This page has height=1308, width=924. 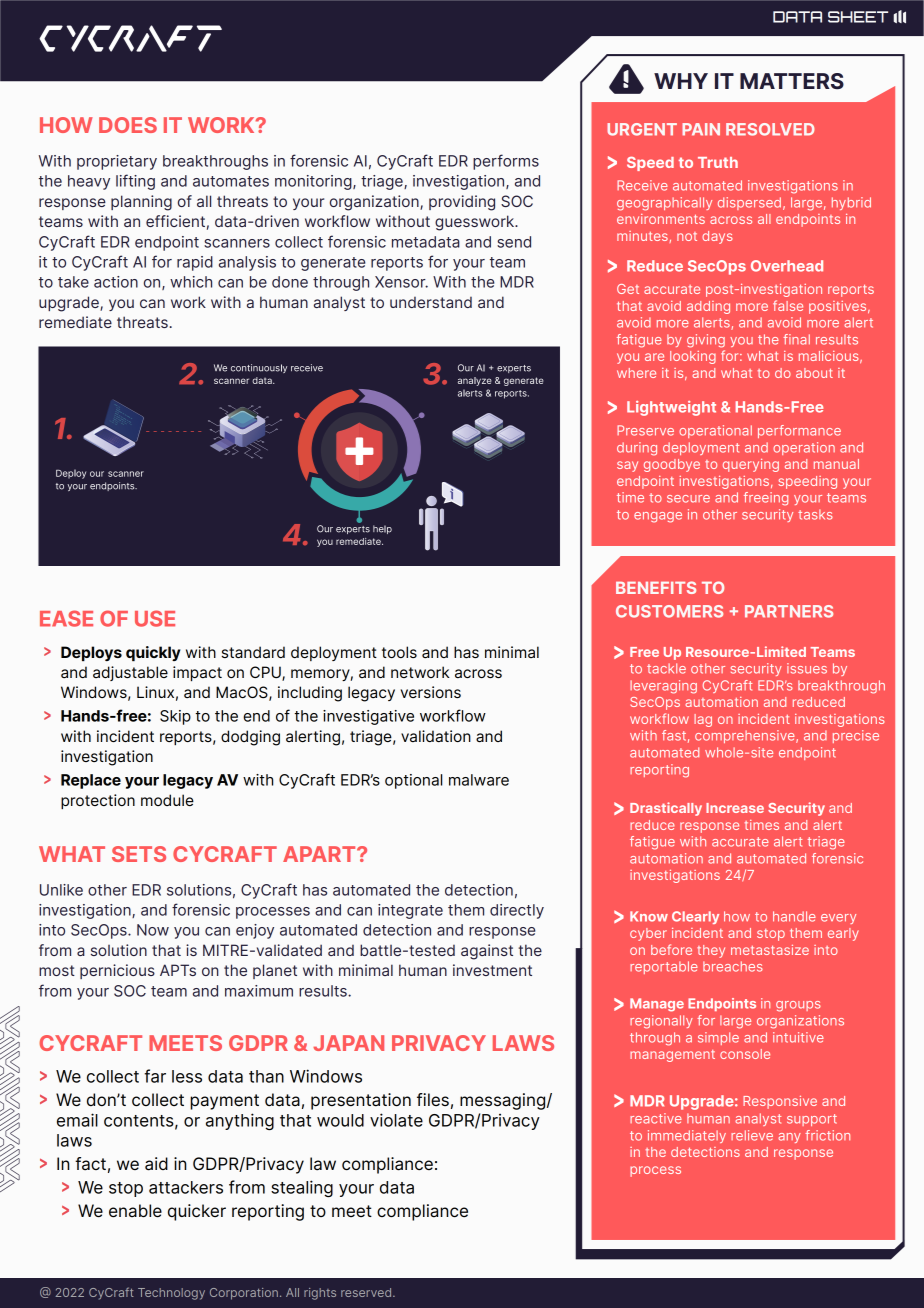 What do you see at coordinates (431, 692) in the page?
I see `versions` at bounding box center [431, 692].
